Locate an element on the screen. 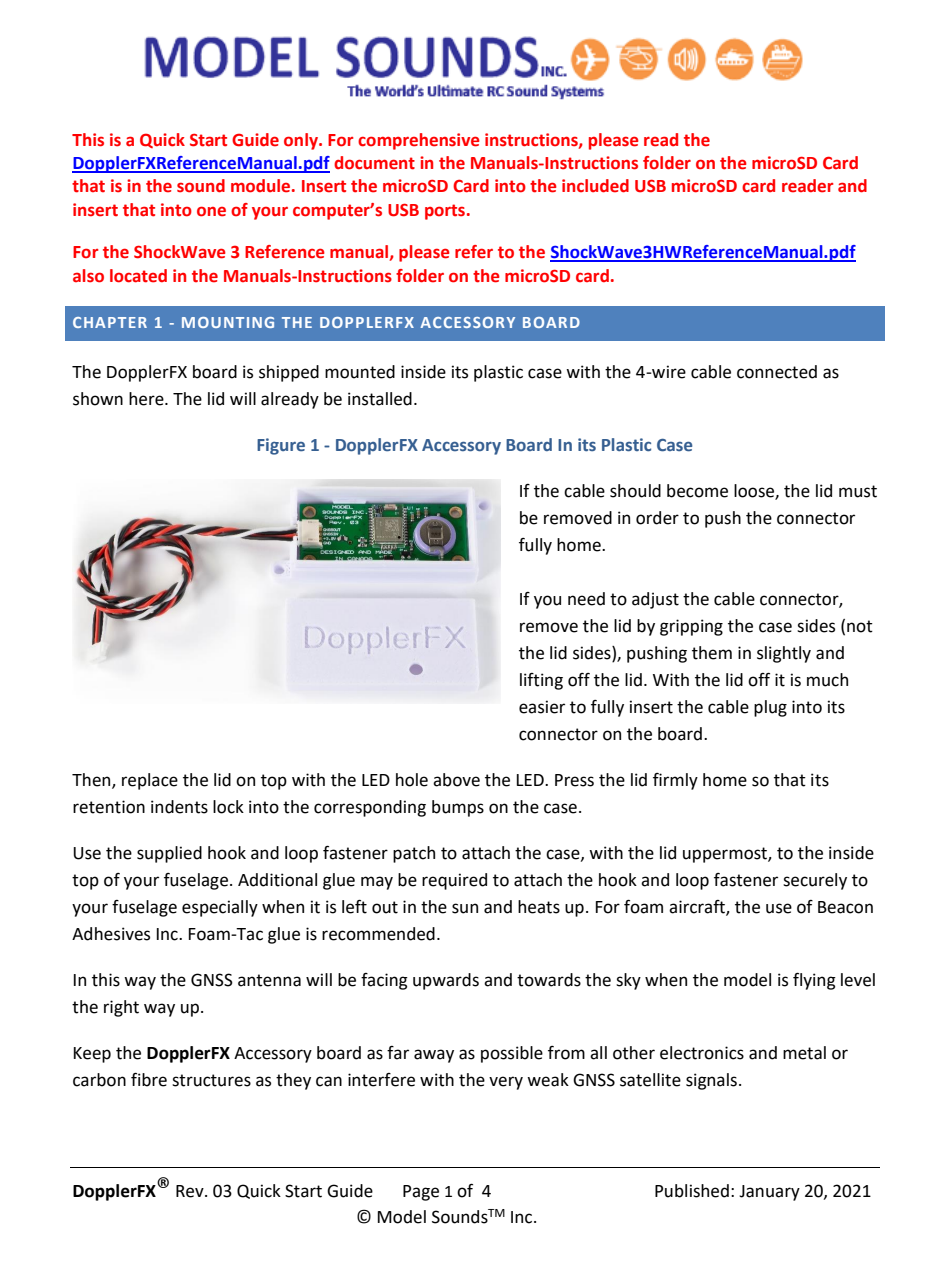 The image size is (952, 1267). ports is located at coordinates (445, 212).
